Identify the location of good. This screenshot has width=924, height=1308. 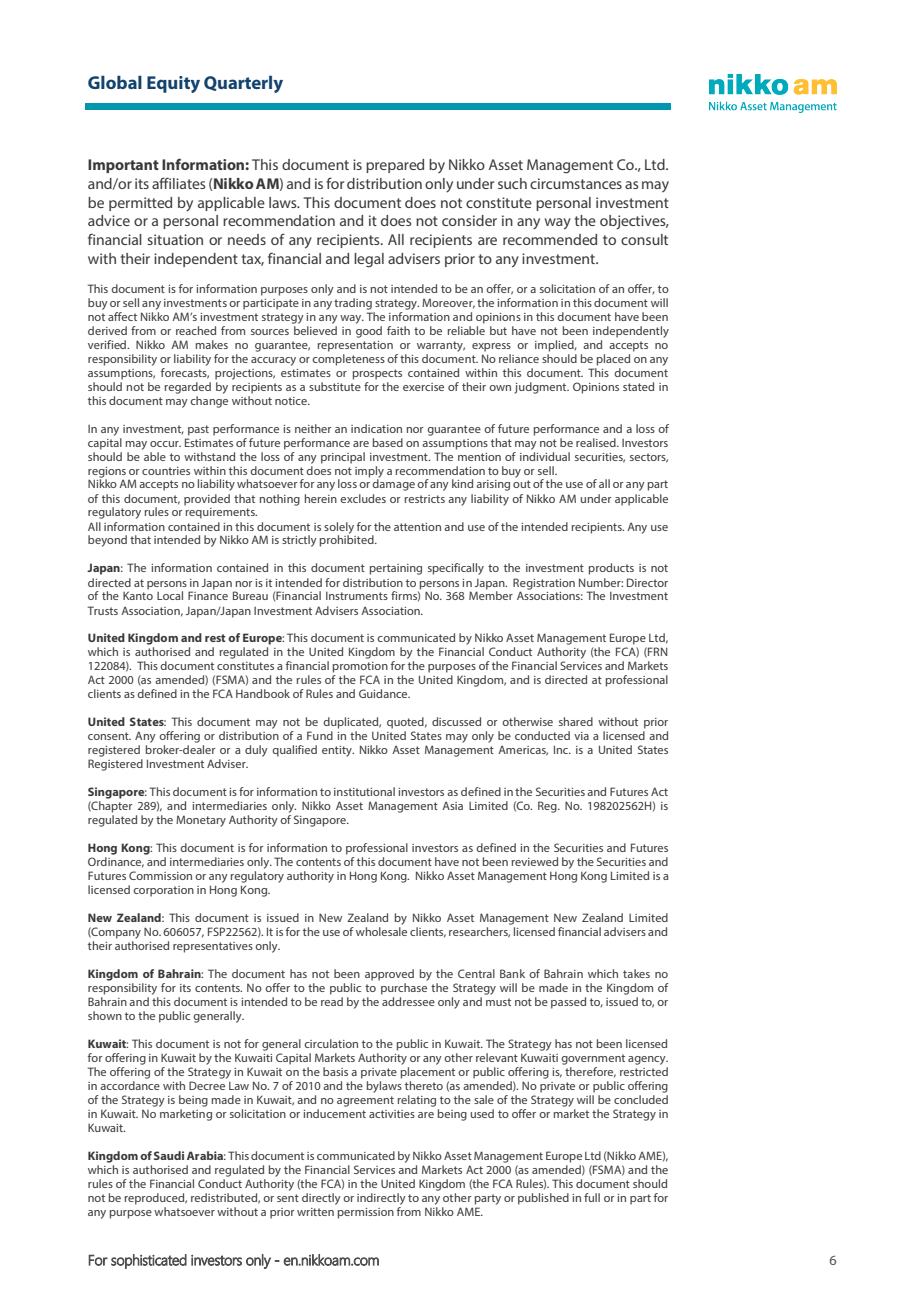
(369, 332).
